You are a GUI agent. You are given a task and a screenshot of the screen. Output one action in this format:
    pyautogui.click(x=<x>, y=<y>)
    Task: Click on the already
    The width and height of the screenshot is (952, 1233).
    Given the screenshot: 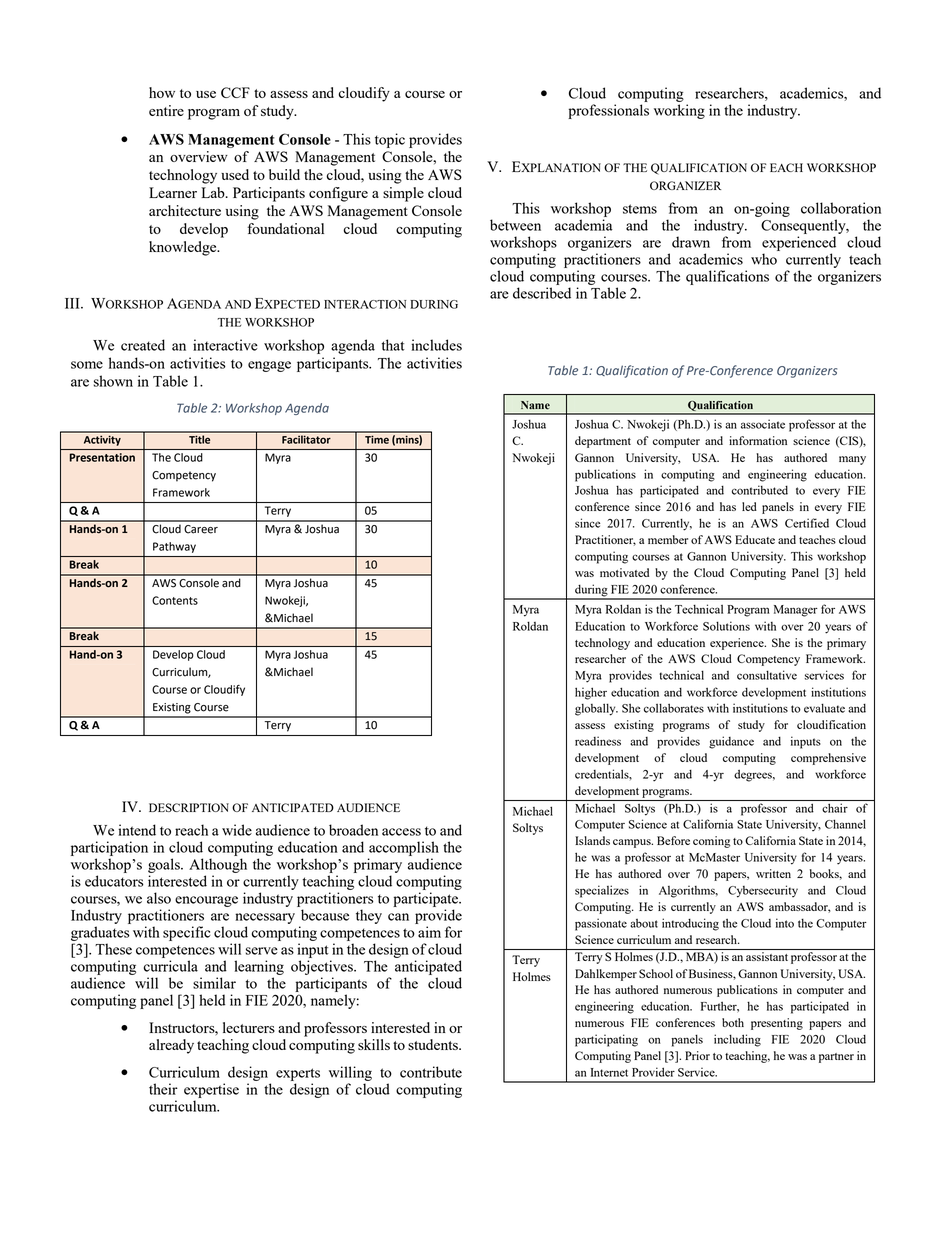 What is the action you would take?
    pyautogui.click(x=171, y=1046)
